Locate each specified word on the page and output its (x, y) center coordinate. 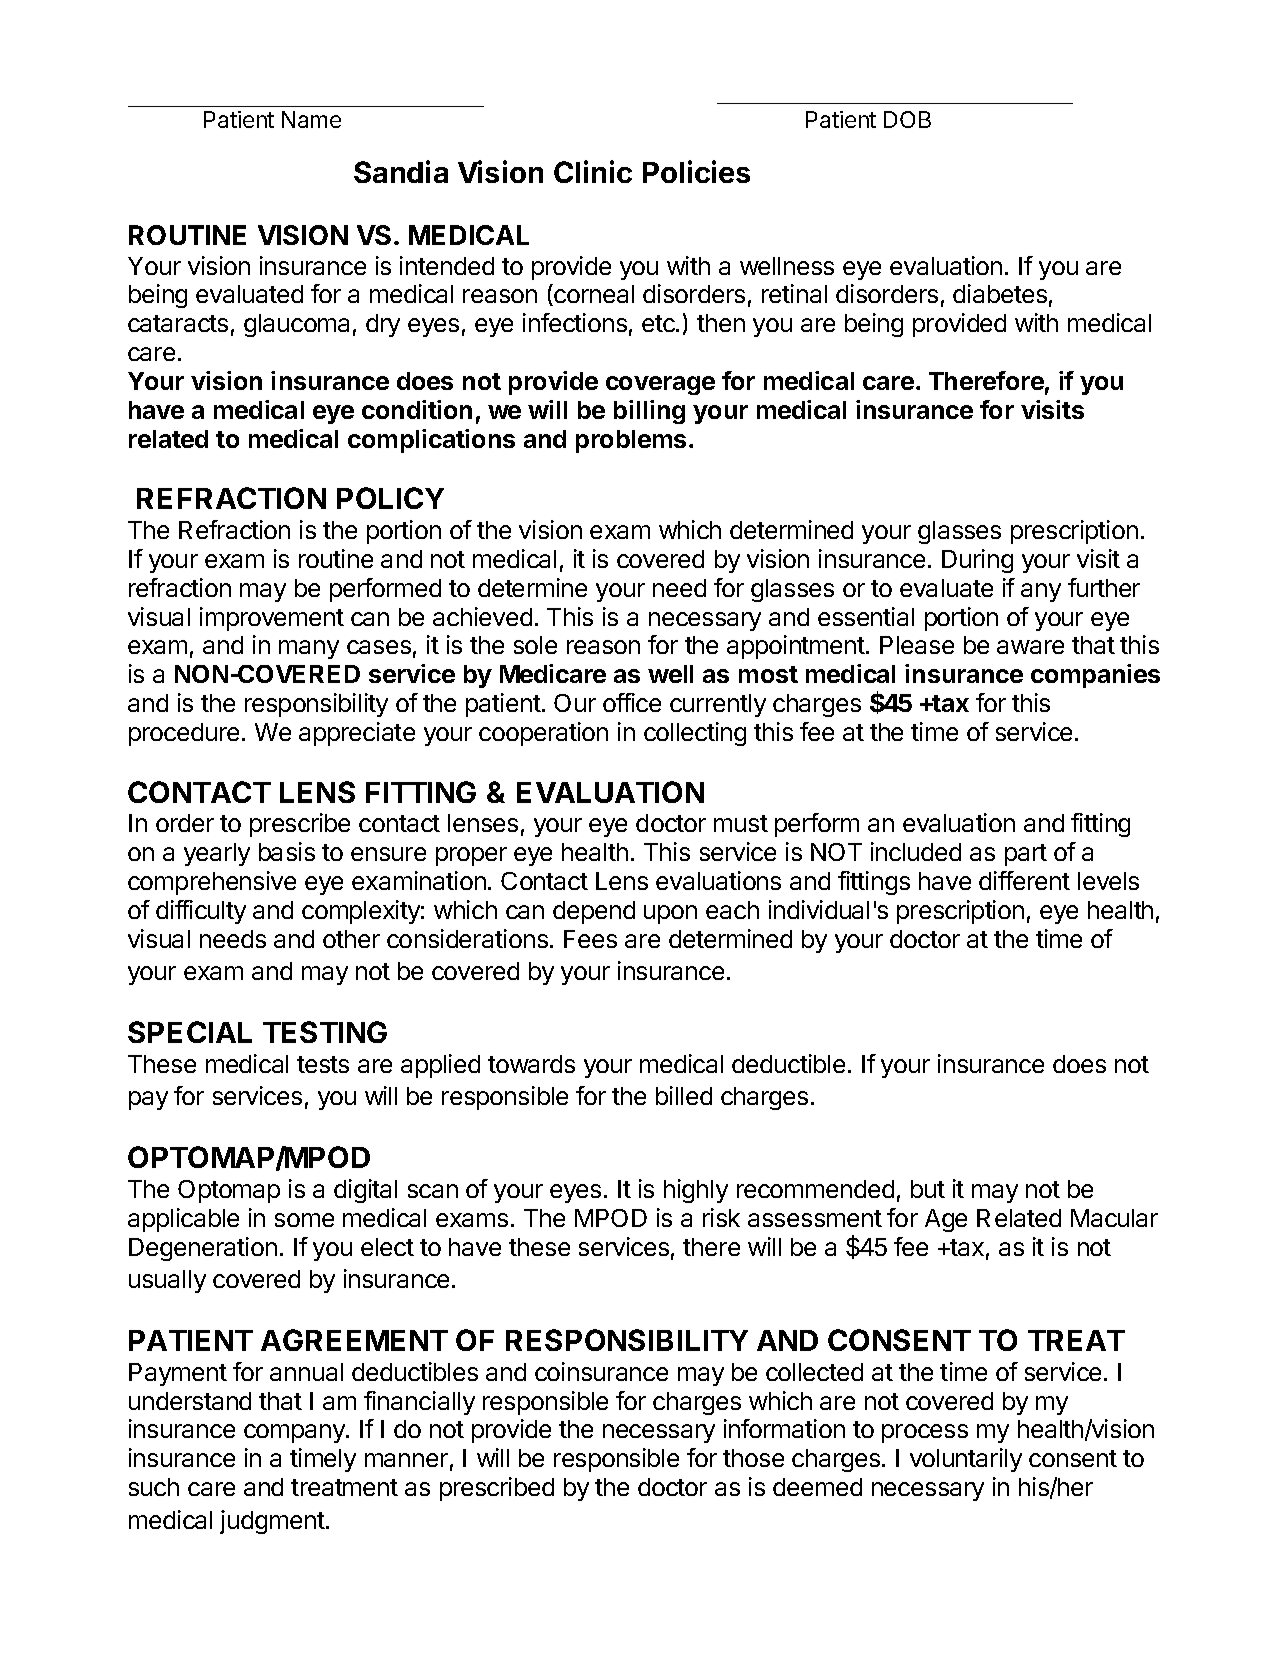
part (1026, 855)
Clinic (593, 171)
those (753, 1458)
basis (287, 851)
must (741, 823)
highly (696, 1191)
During (977, 561)
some (304, 1220)
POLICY (390, 498)
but (928, 1189)
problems (631, 441)
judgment (272, 1522)
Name (311, 119)
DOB (907, 119)
